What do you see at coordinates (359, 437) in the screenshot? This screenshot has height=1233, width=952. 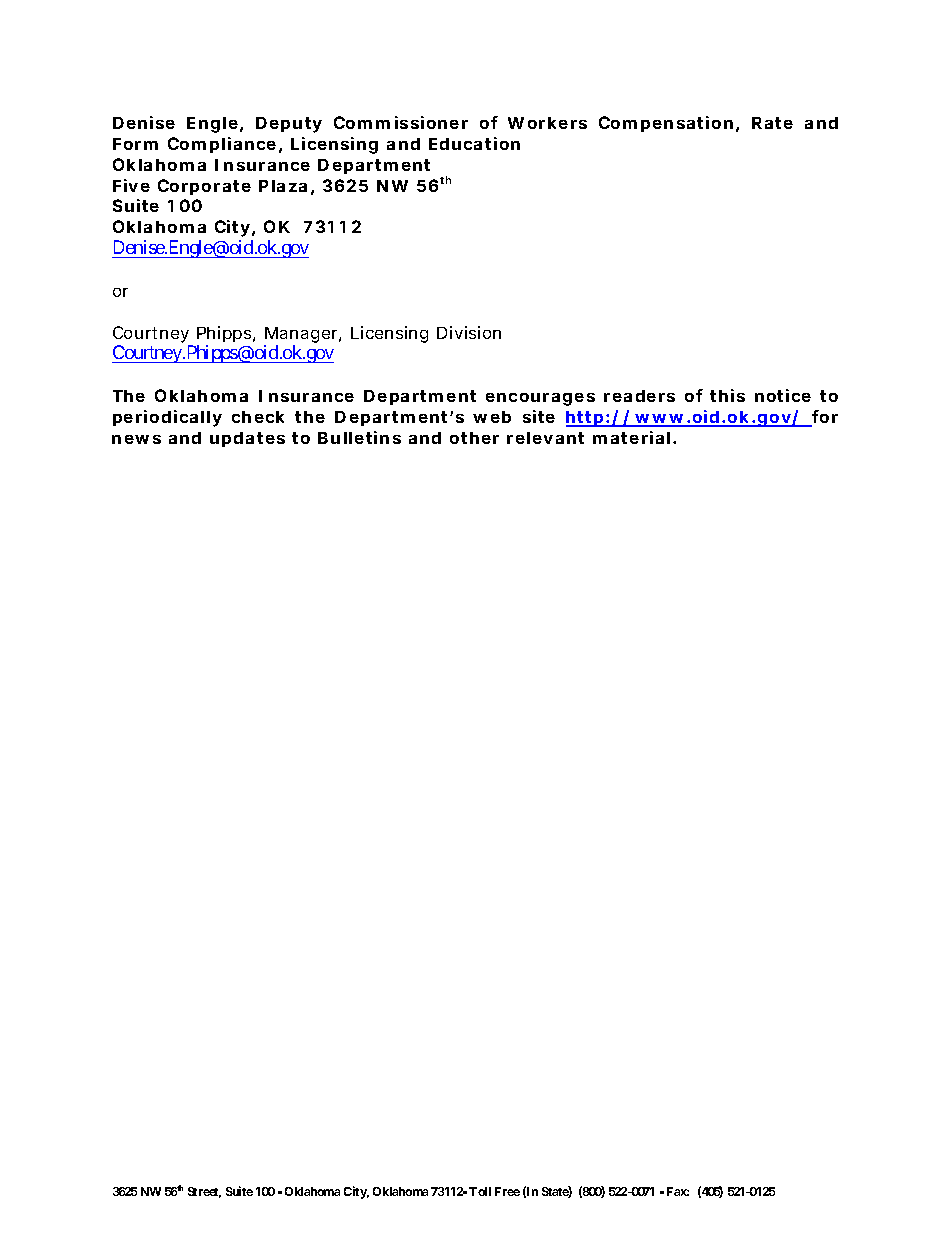 I see `Bulletins` at bounding box center [359, 437].
